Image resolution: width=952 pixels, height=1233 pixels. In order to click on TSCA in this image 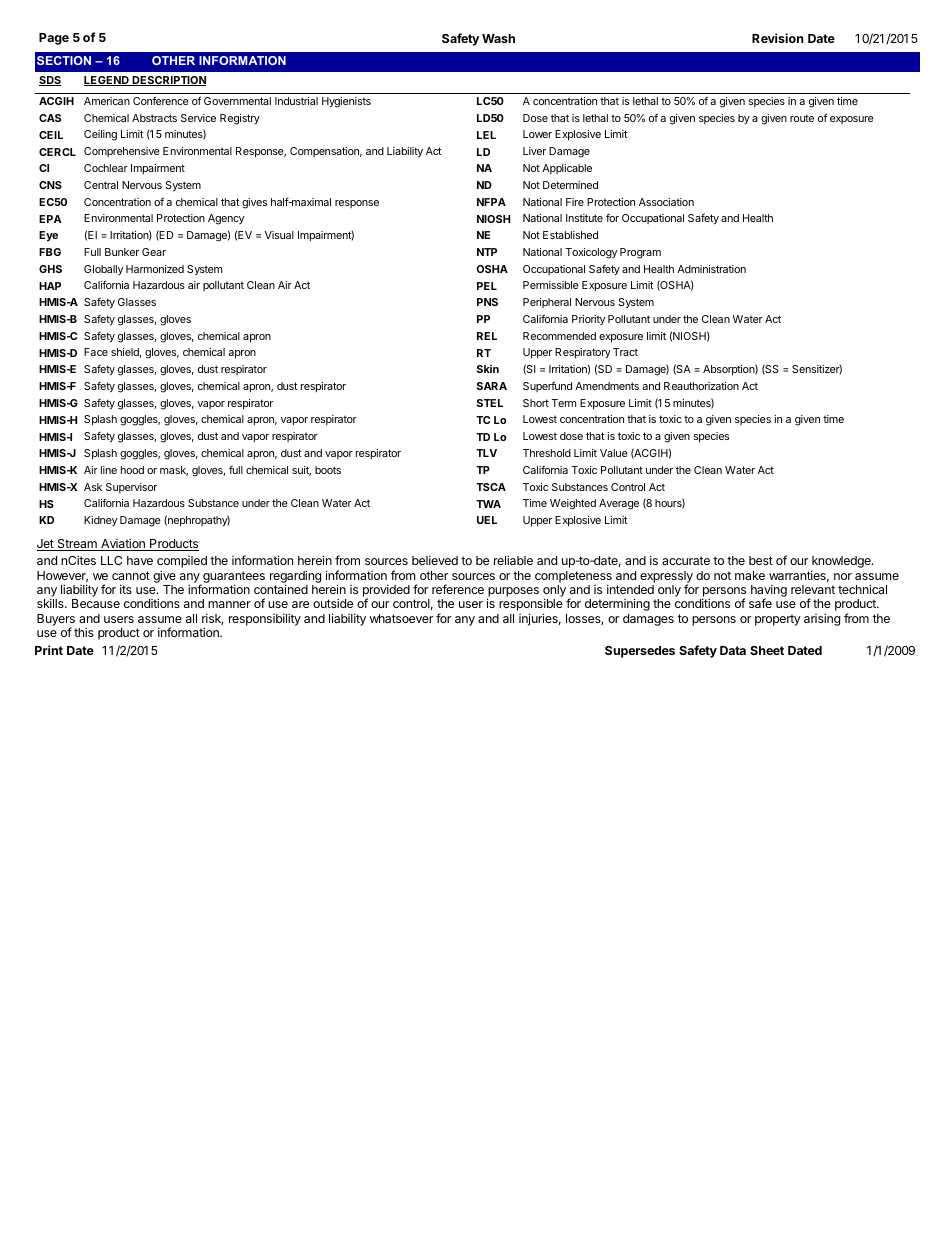, I will do `click(491, 487)`.
